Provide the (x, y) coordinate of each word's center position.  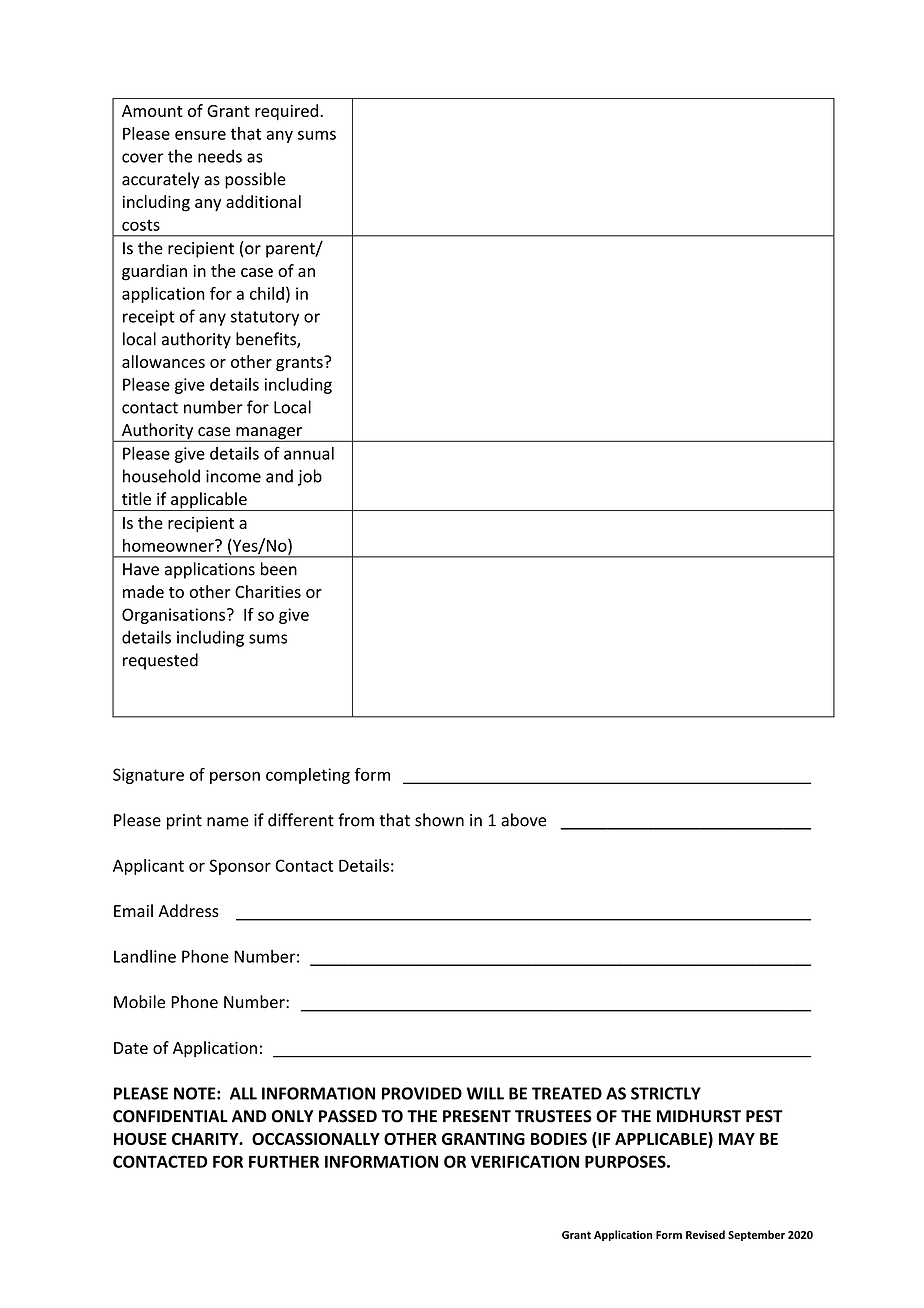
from (356, 820)
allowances (163, 361)
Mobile (139, 1002)
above (523, 820)
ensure (200, 135)
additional (263, 201)
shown (439, 820)
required (286, 112)
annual (309, 453)
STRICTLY (666, 1093)
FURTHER (284, 1161)
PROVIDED (422, 1093)
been (279, 569)
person (235, 777)
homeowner (169, 545)
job (310, 477)
